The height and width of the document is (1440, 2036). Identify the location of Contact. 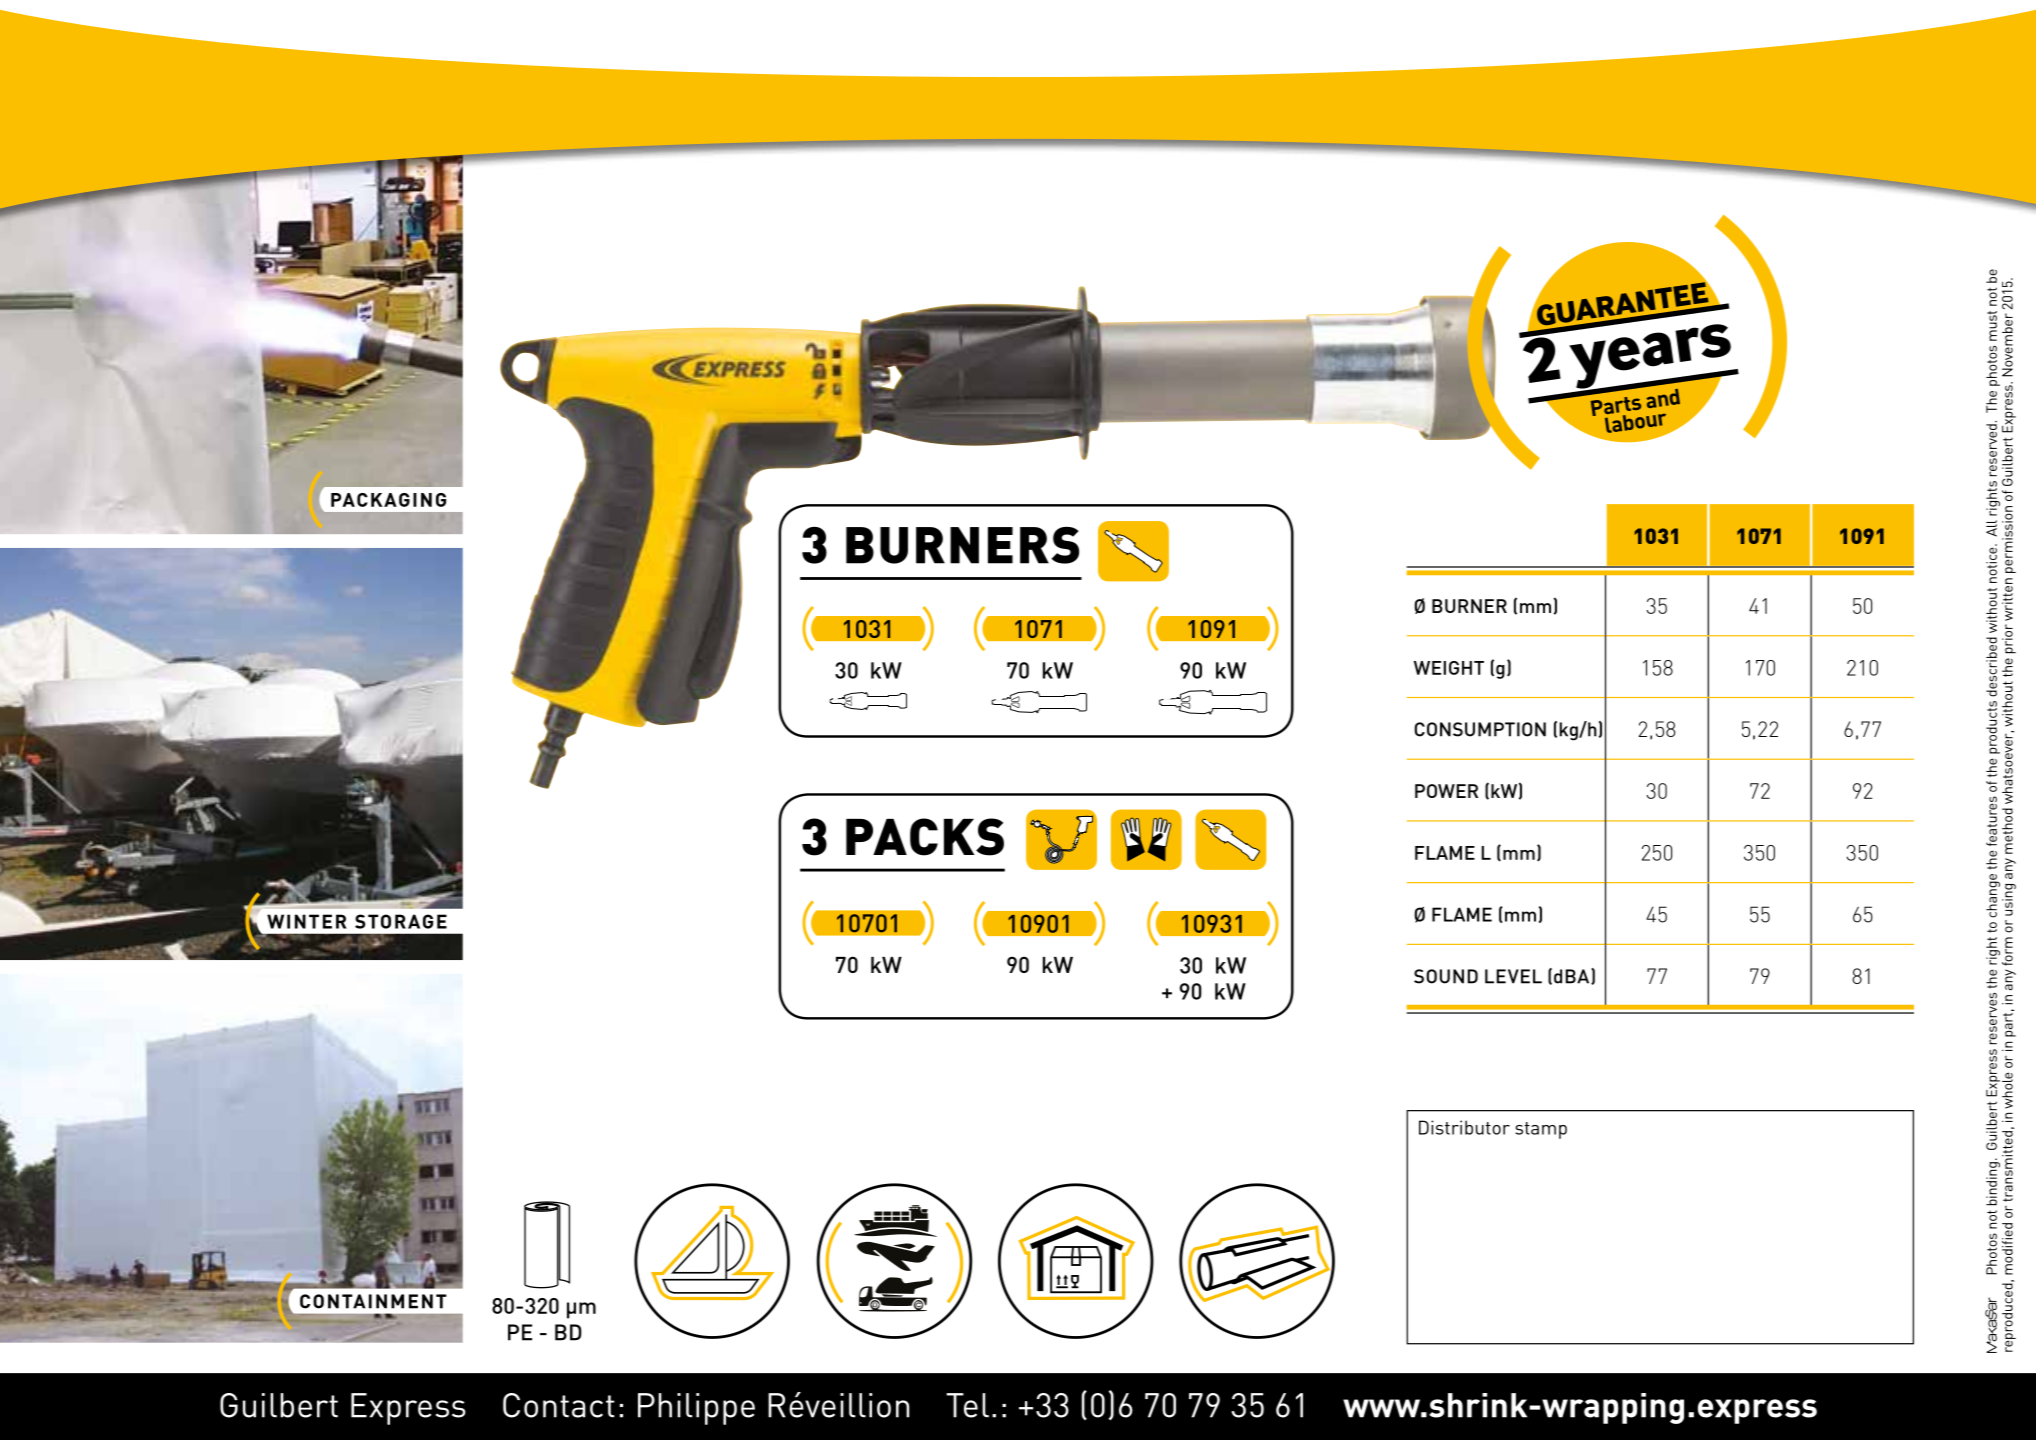
(559, 1405).
